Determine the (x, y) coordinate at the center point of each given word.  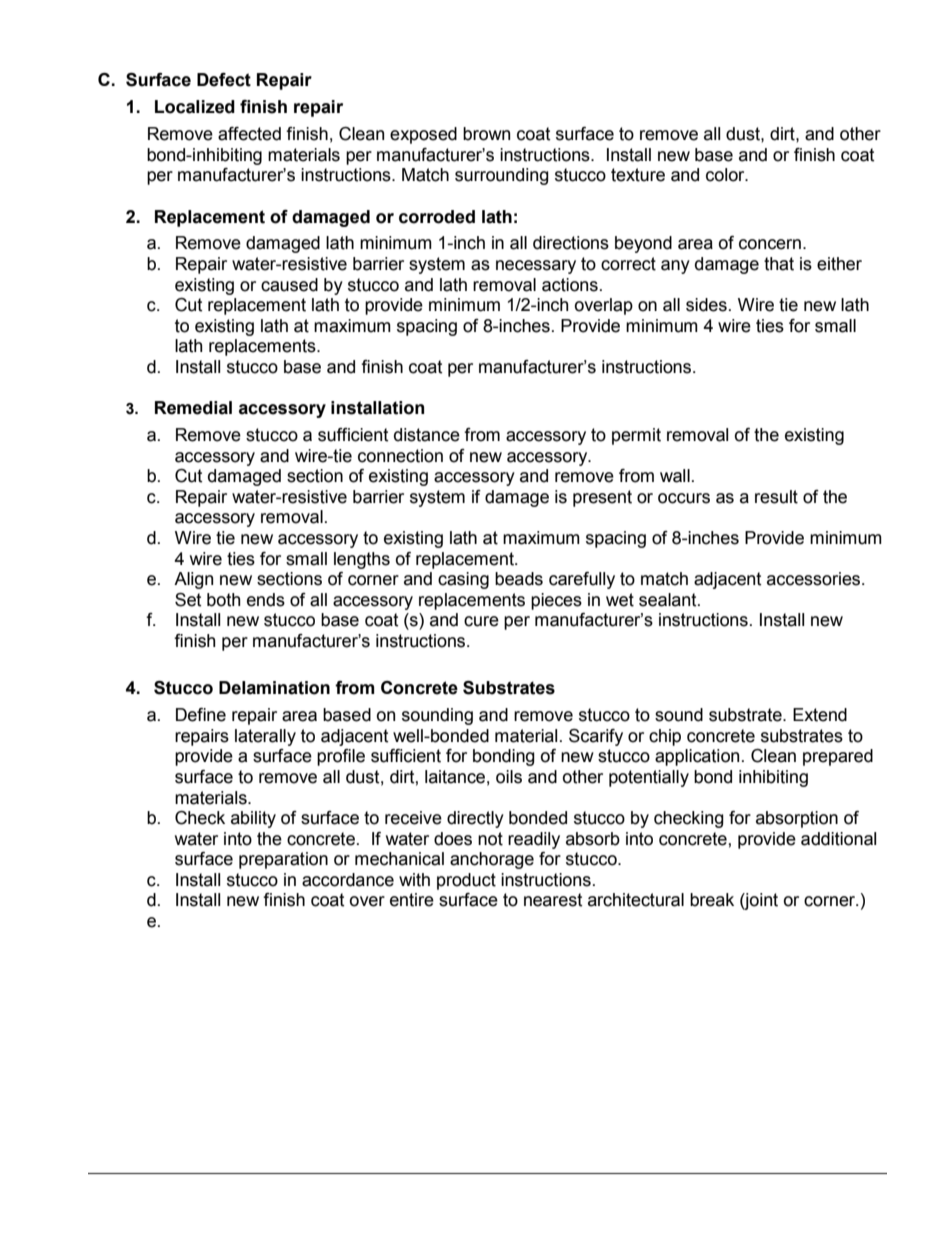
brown (486, 134)
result (776, 497)
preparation (283, 860)
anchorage (492, 860)
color (726, 175)
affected (249, 134)
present (602, 498)
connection (400, 456)
